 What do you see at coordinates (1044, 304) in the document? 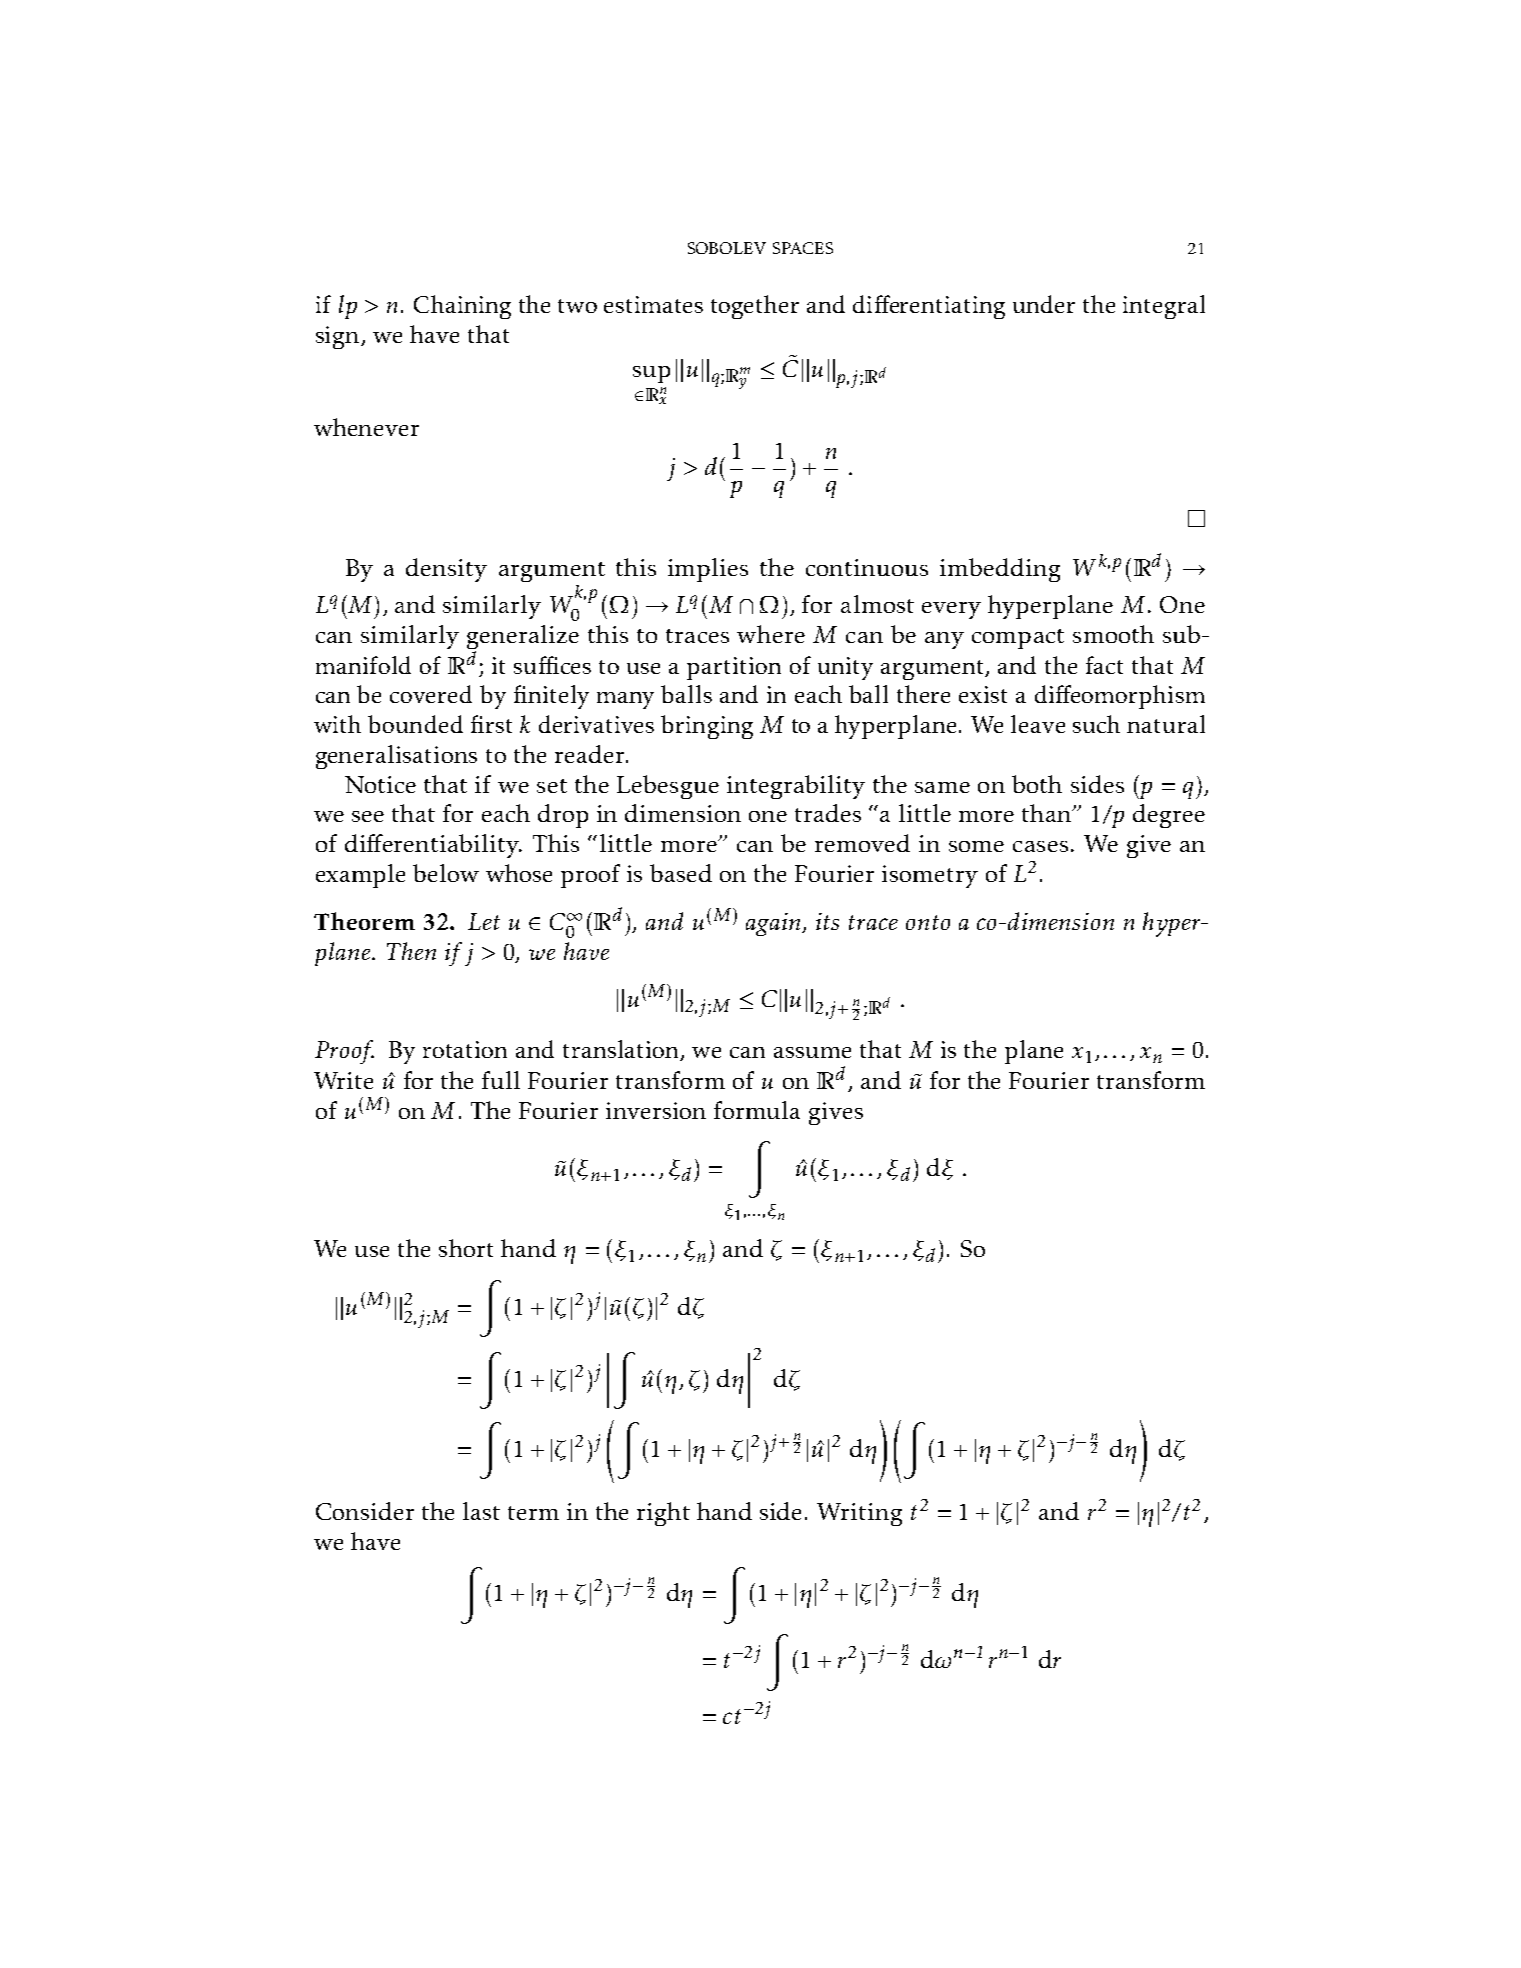
I see `under` at bounding box center [1044, 304].
